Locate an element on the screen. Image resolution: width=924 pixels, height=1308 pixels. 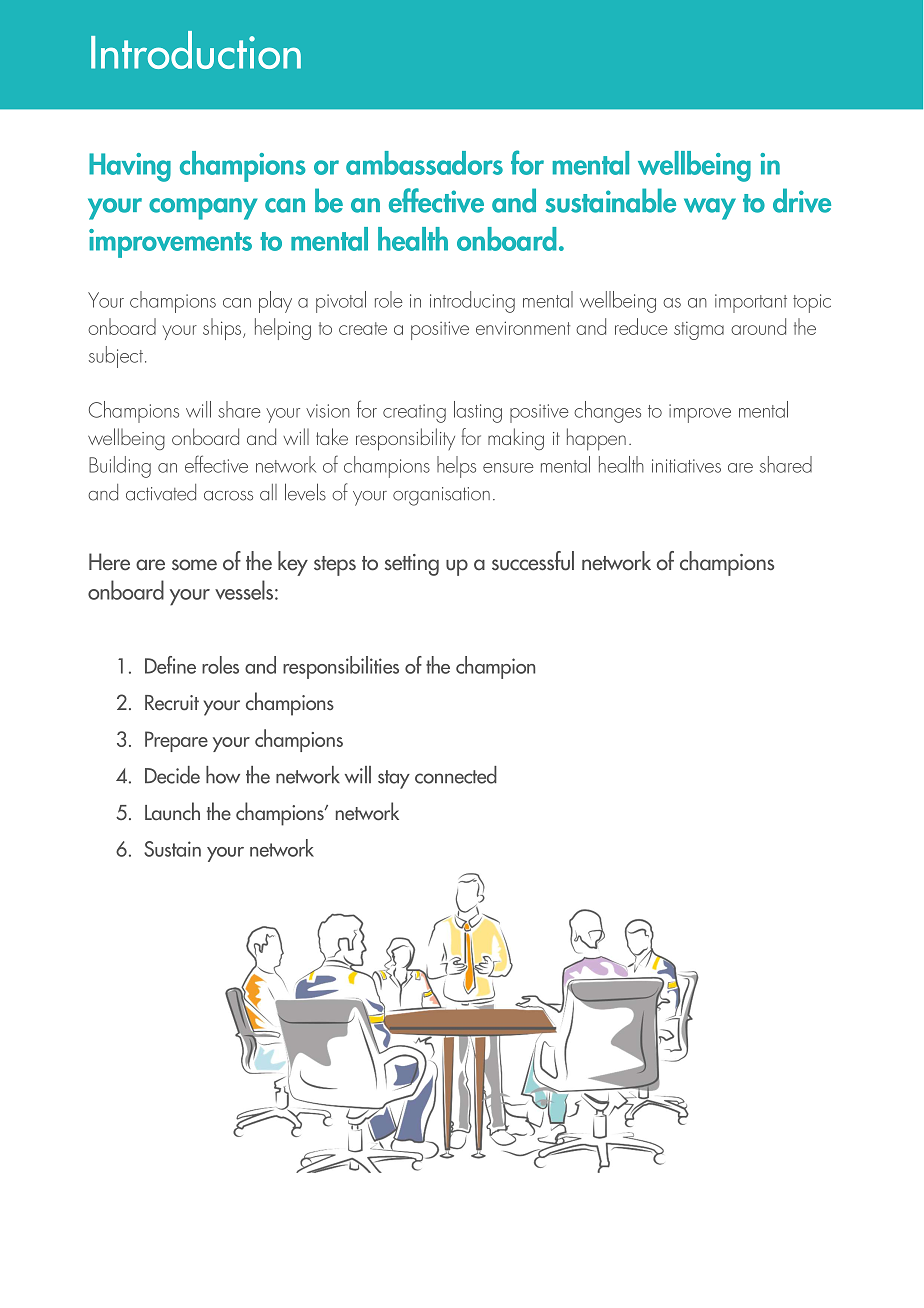
some is located at coordinates (194, 565).
